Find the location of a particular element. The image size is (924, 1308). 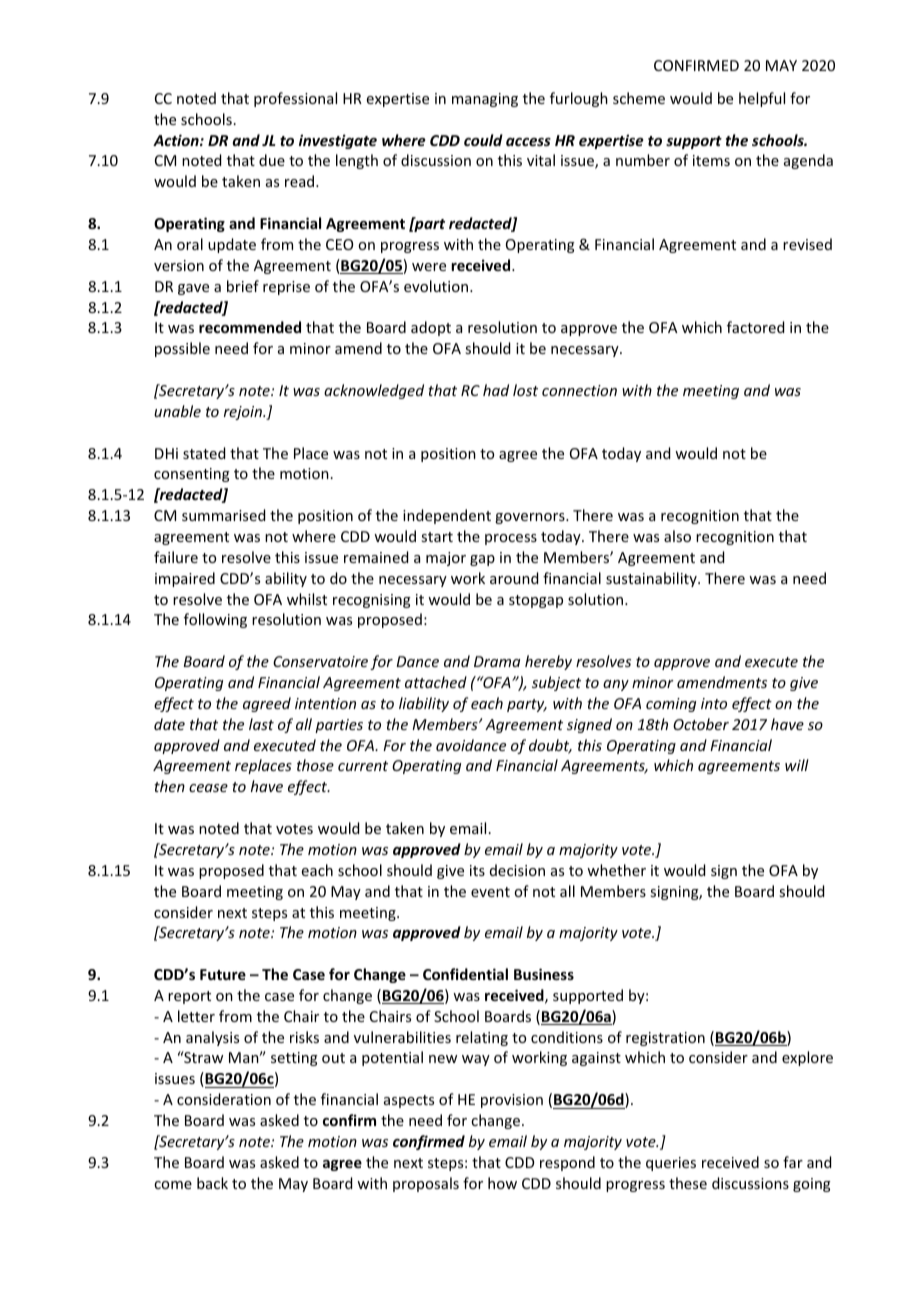

could is located at coordinates (483, 140).
